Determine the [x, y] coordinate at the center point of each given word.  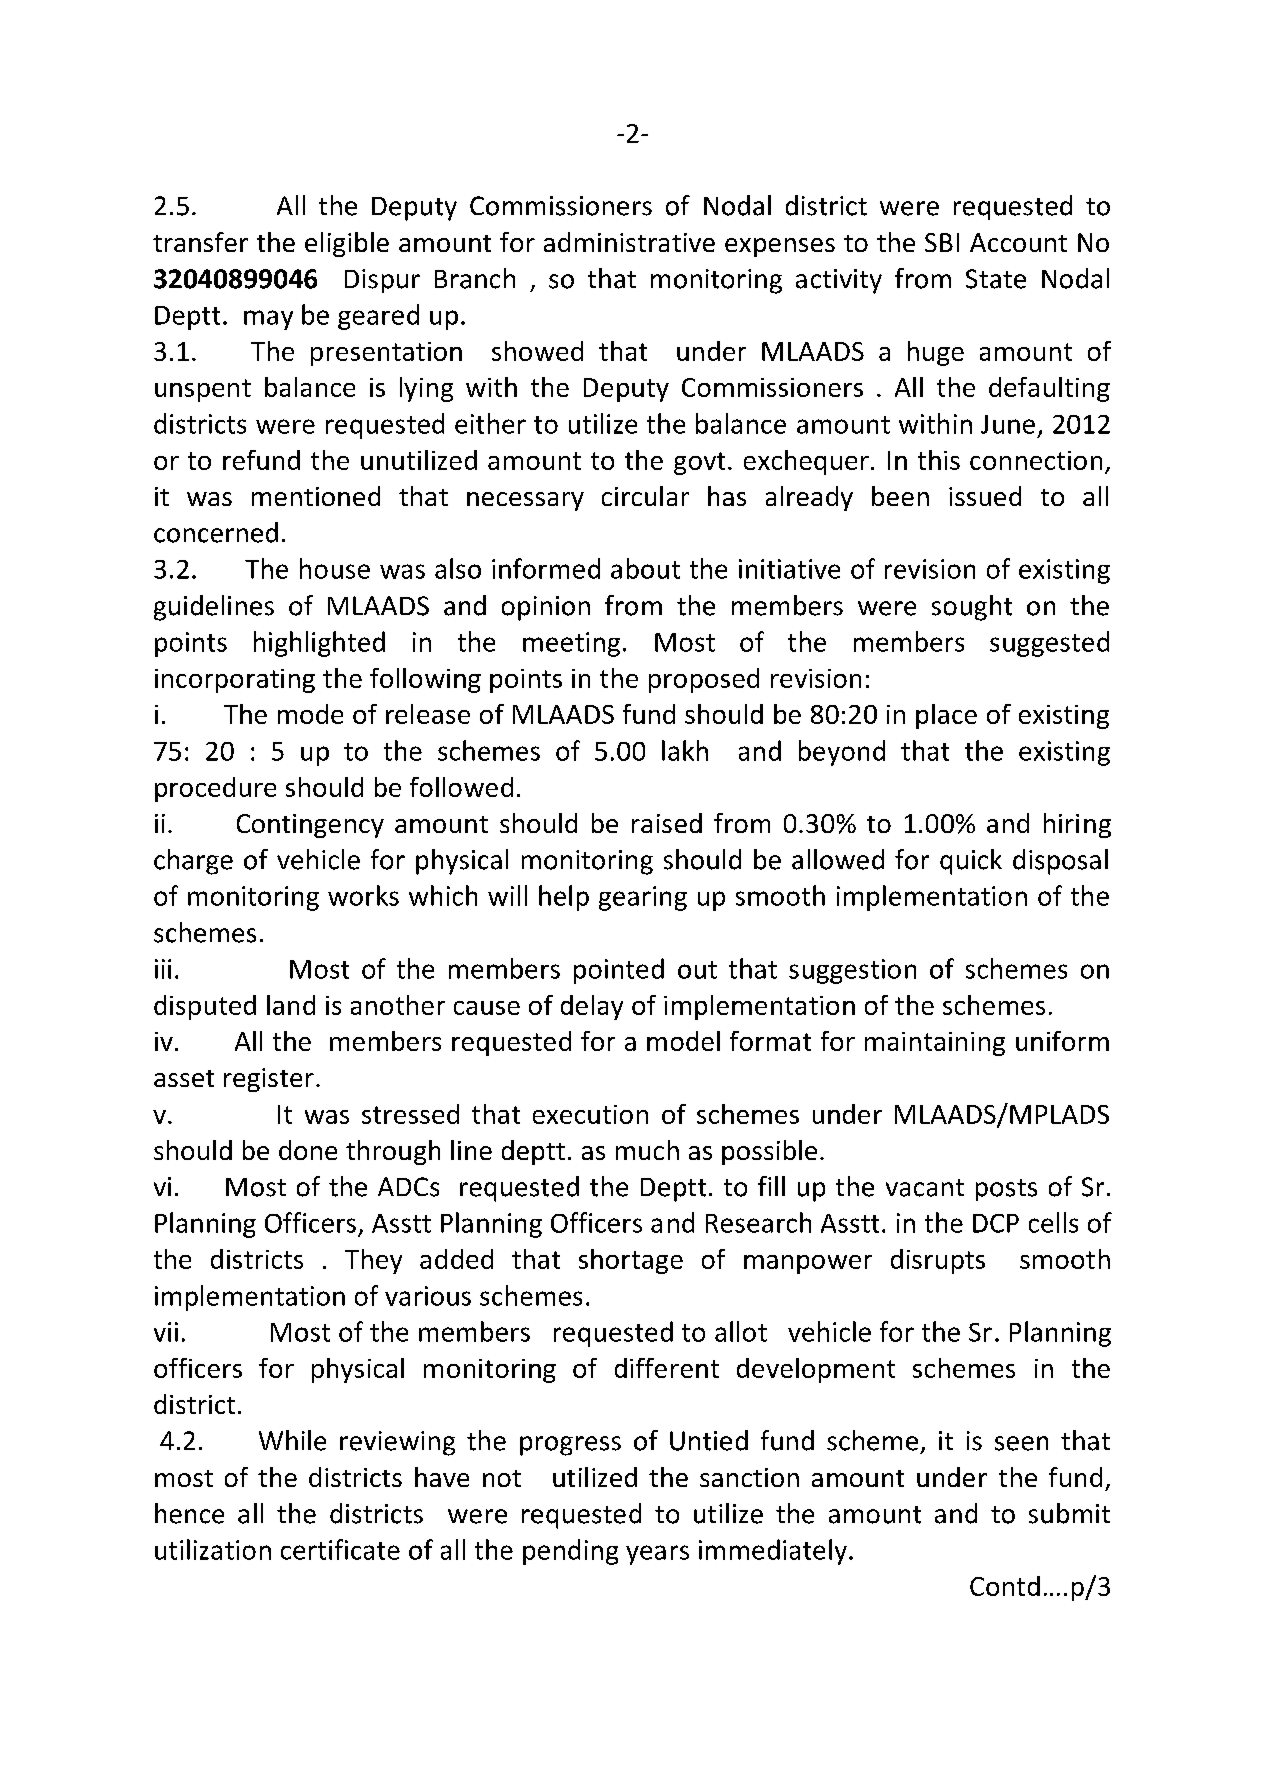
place [946, 716]
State [996, 279]
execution [590, 1114]
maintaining [935, 1044]
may [268, 320]
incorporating [235, 681]
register [269, 1080]
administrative [629, 242]
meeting [571, 644]
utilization [213, 1549]
